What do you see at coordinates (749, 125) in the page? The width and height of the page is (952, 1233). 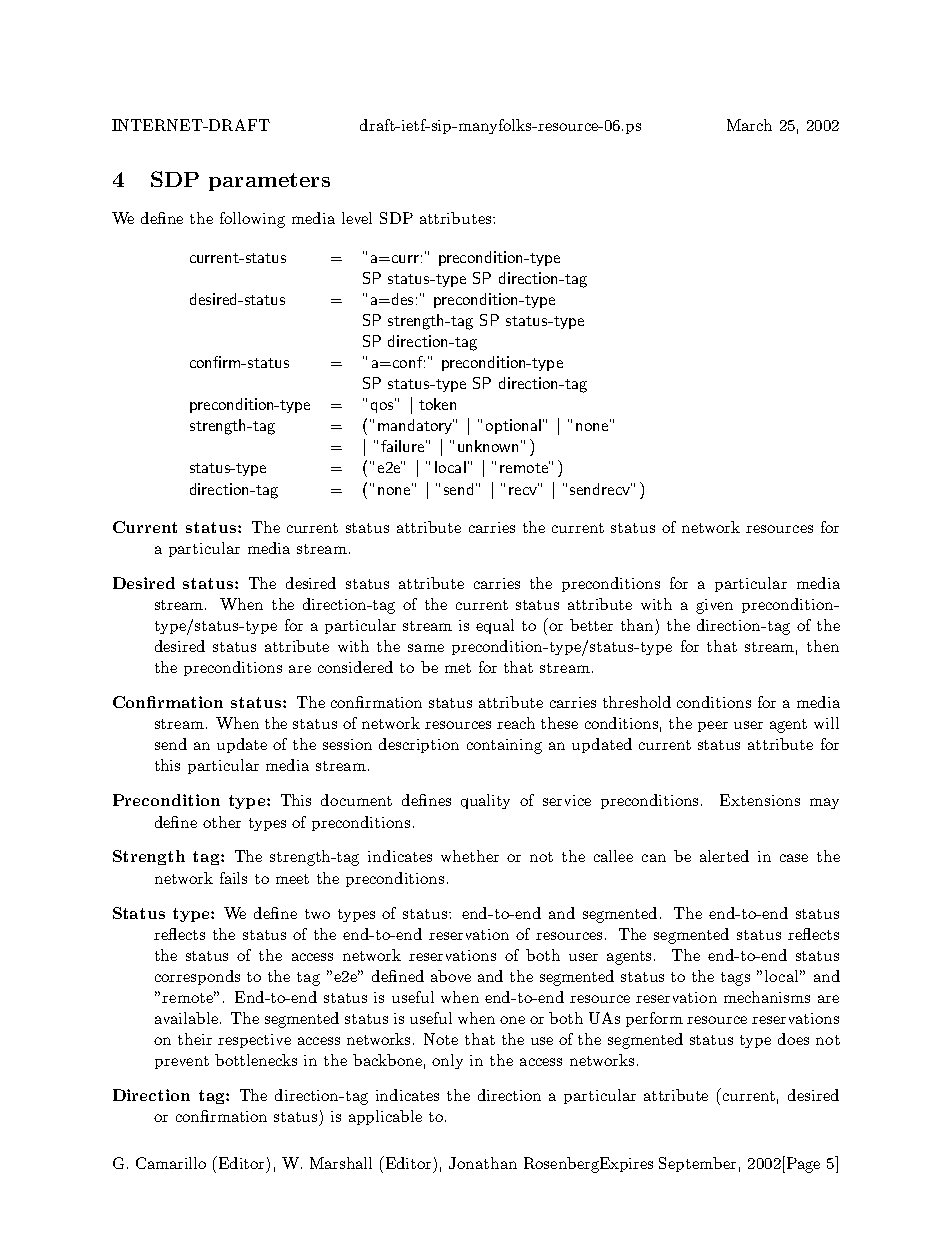 I see `March` at bounding box center [749, 125].
